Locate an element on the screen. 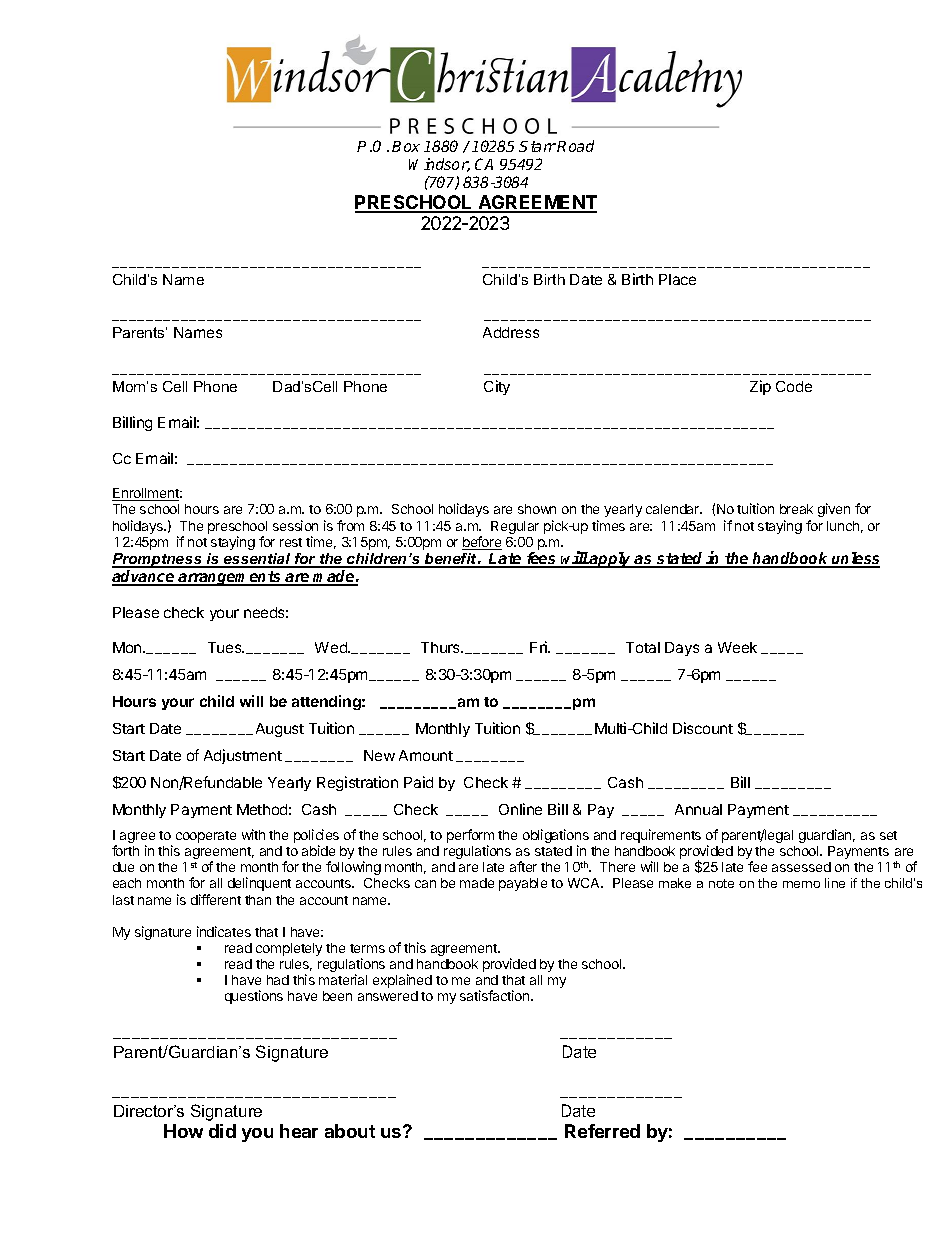 Image resolution: width=952 pixels, height=1233 pixels. Annual is located at coordinates (698, 809).
